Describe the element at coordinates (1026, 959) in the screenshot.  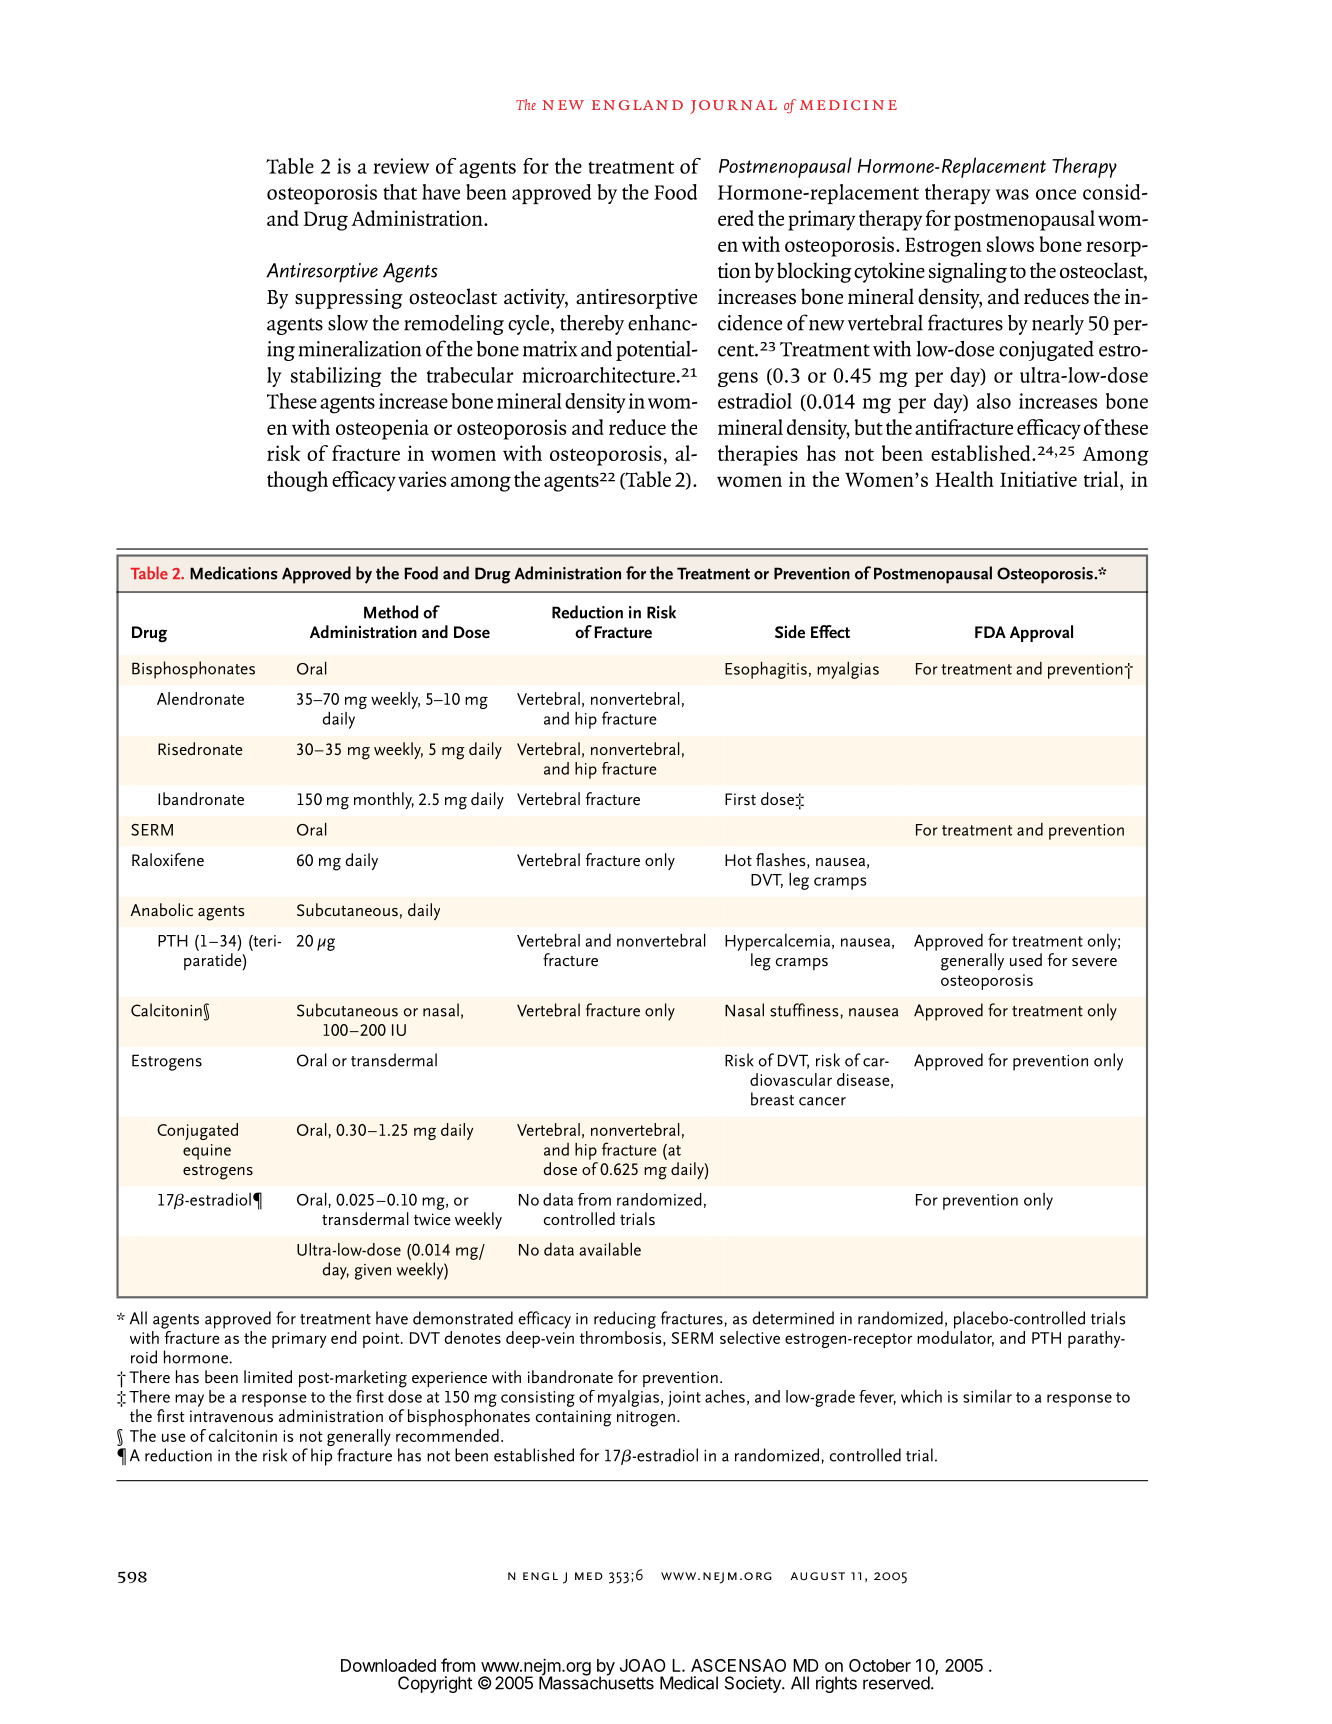
I see `used` at that location.
